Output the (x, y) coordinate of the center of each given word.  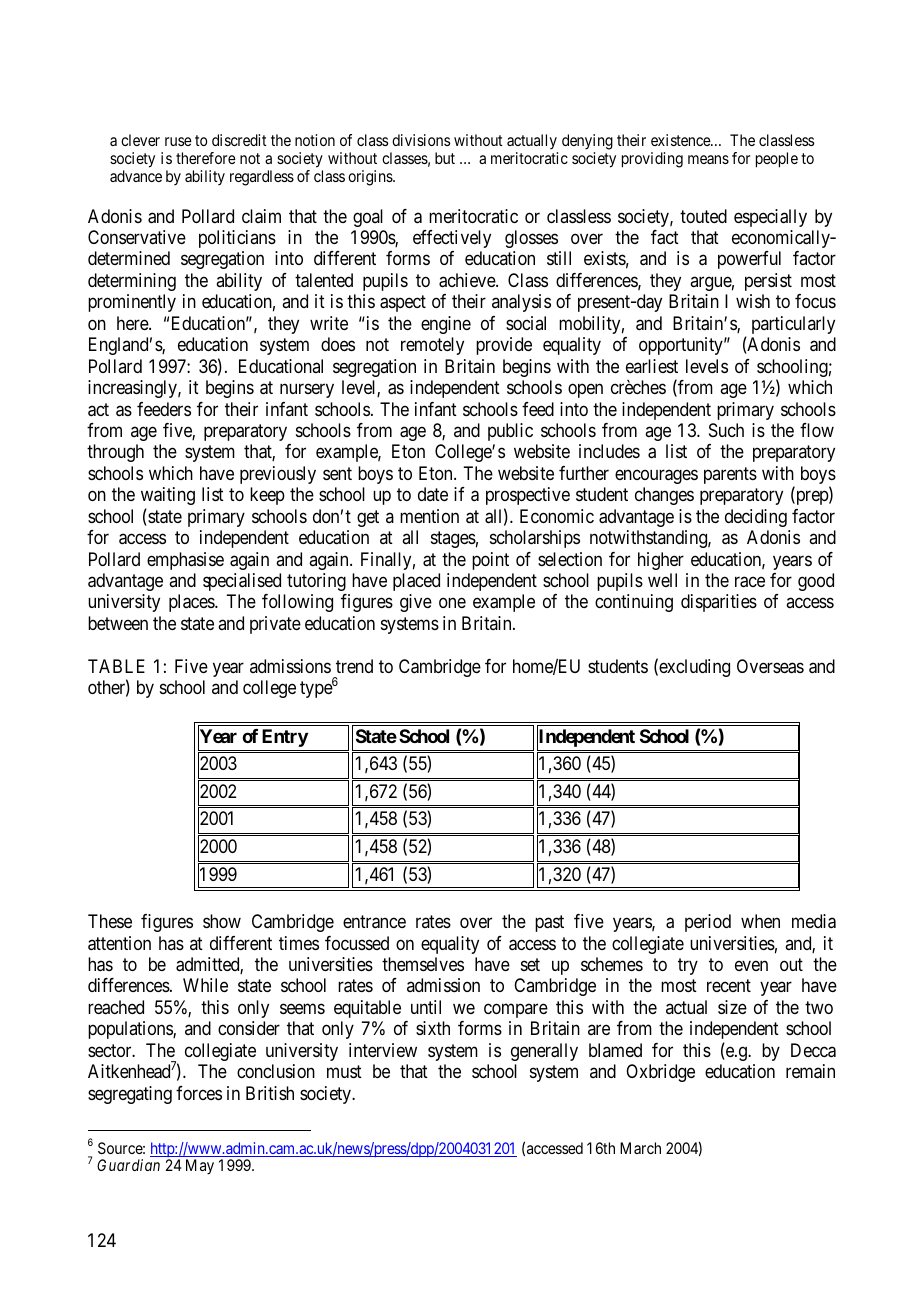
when (760, 921)
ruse (178, 141)
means (708, 159)
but (445, 158)
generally (544, 1052)
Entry (285, 738)
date (433, 494)
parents (730, 475)
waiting (168, 496)
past (549, 923)
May (200, 1167)
